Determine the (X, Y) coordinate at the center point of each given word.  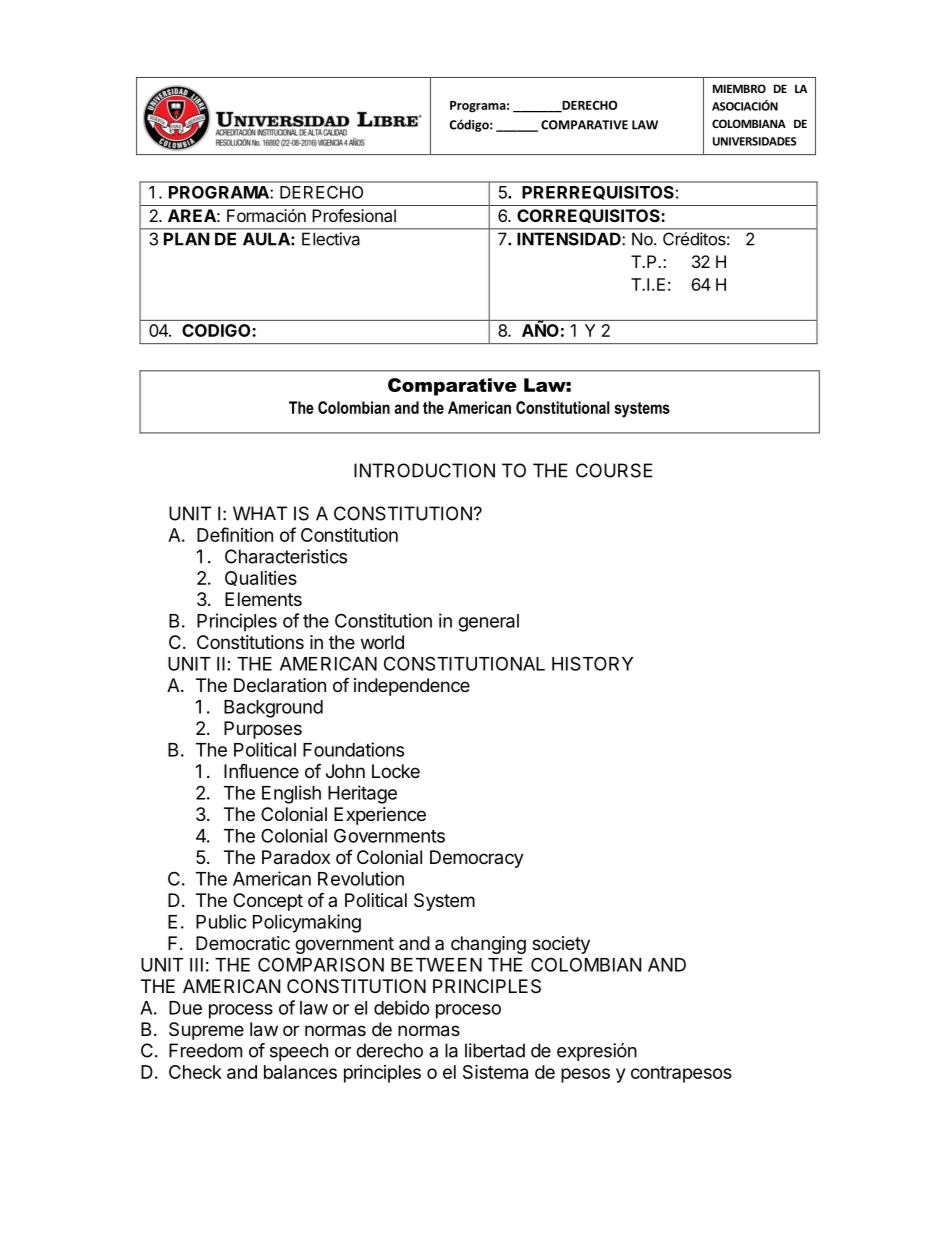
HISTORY (592, 663)
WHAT (260, 513)
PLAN (187, 239)
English (291, 794)
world (382, 642)
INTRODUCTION (424, 470)
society (561, 945)
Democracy (477, 859)
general (488, 623)
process (241, 1011)
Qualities (261, 578)
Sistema (495, 1071)
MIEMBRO (739, 88)
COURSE (614, 470)
